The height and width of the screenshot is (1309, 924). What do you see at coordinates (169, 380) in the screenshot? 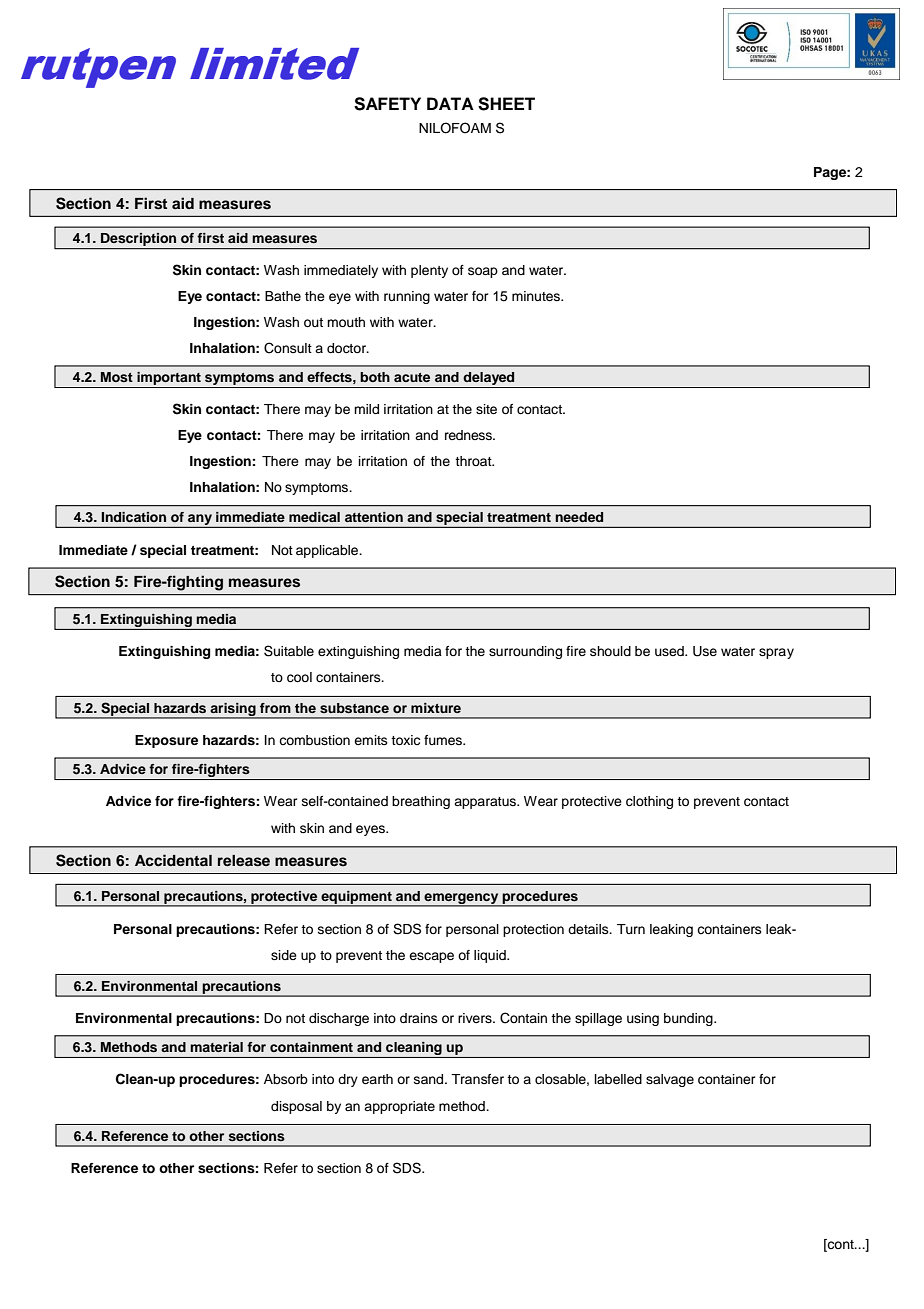
I see `important` at bounding box center [169, 380].
